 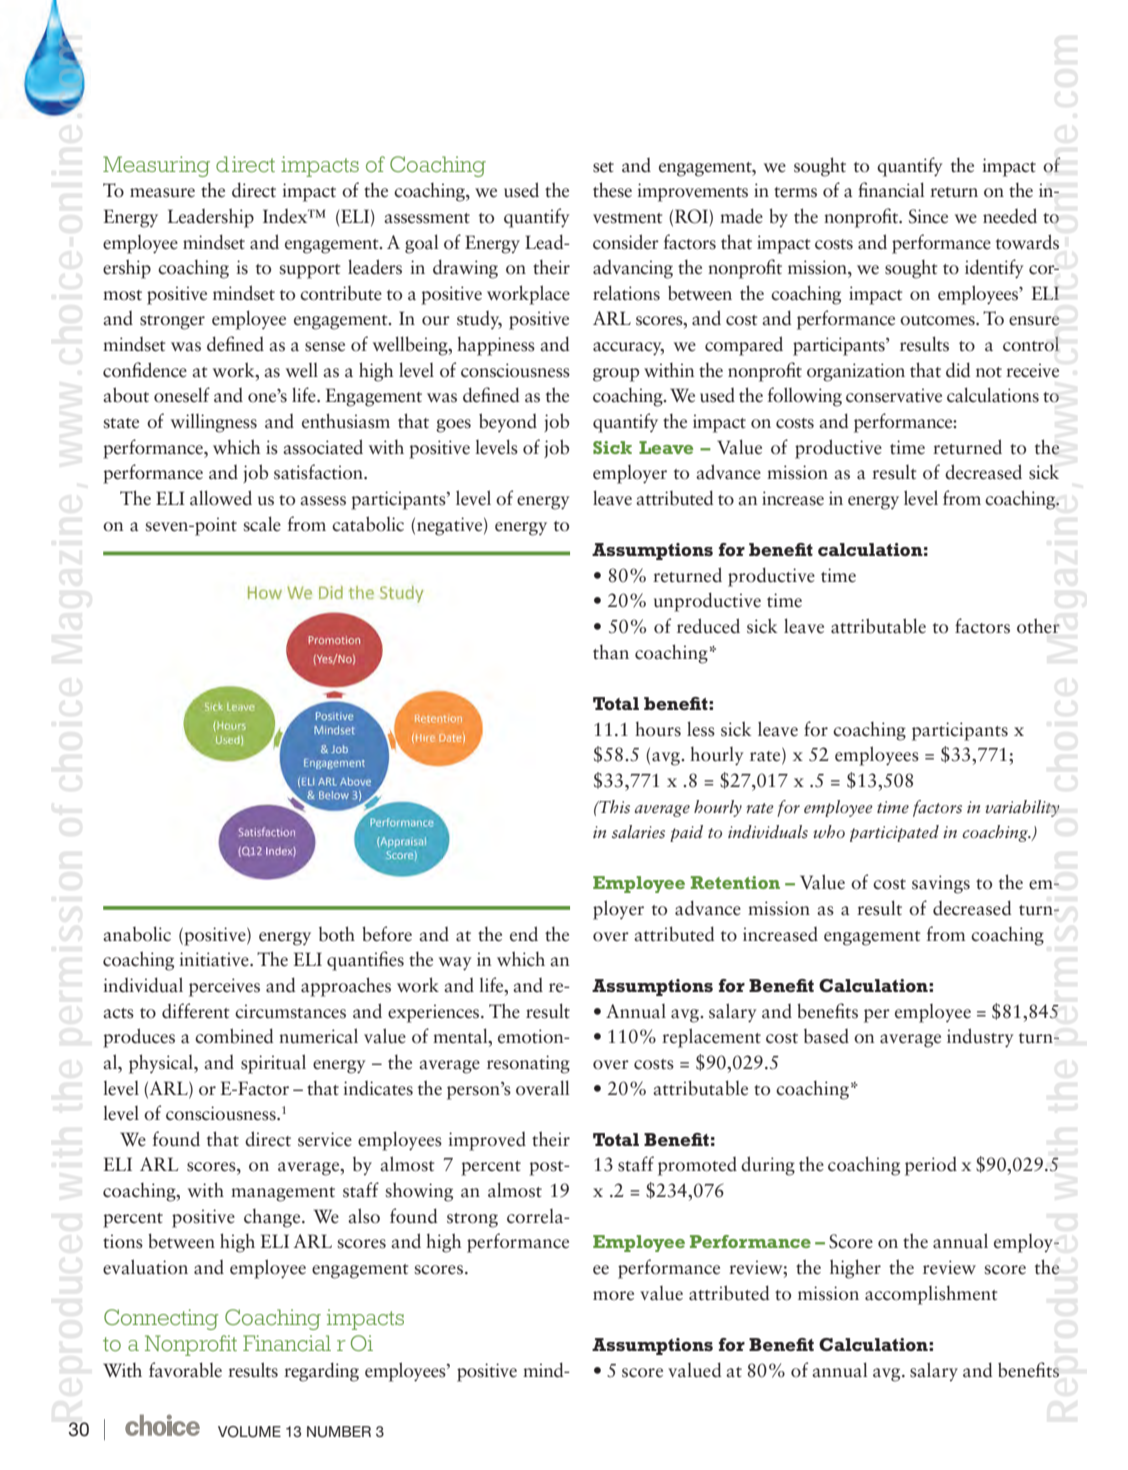 I want to click on industry, so click(x=980, y=1038).
